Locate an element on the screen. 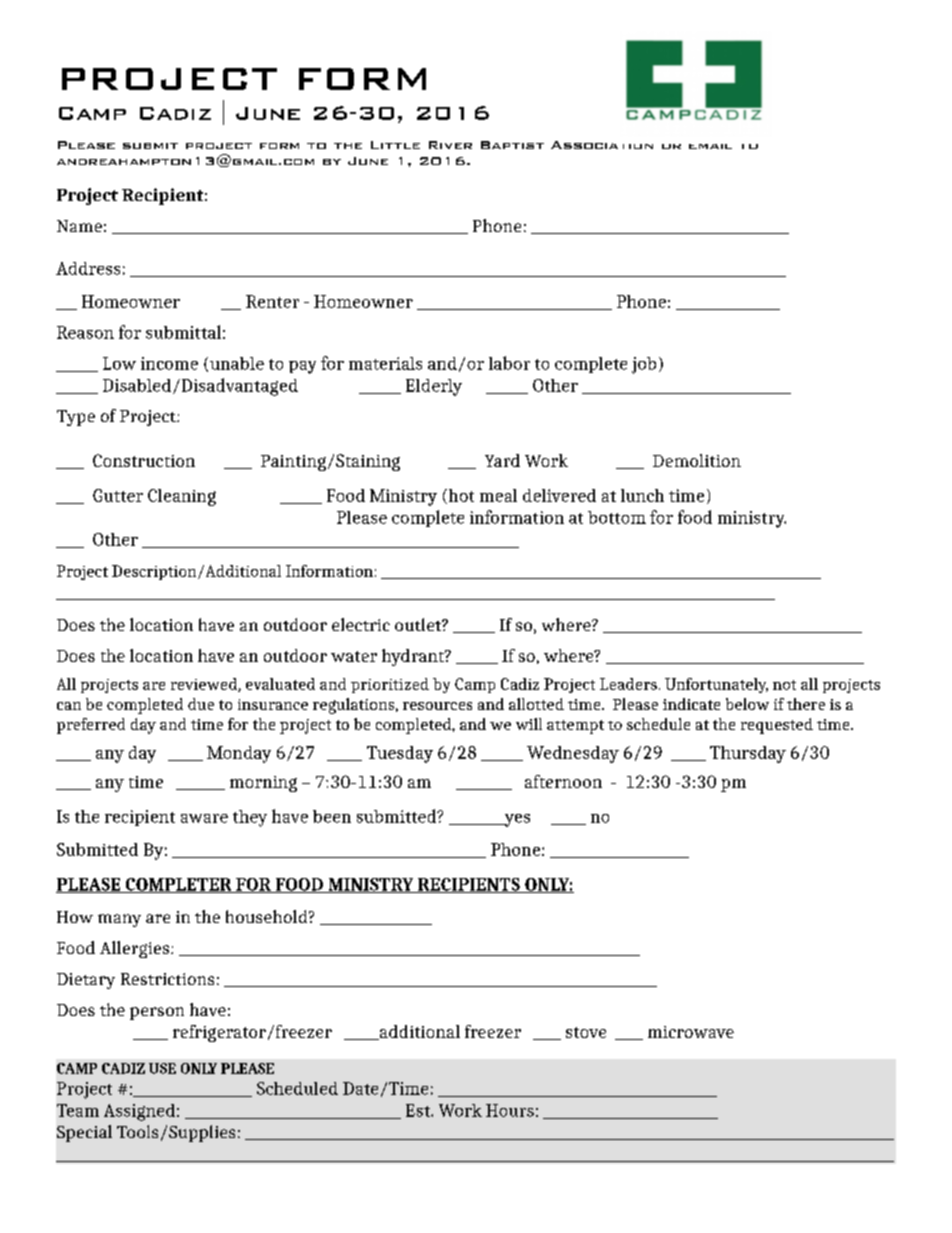 Image resolution: width=952 pixels, height=1233 pixels. Hours is located at coordinates (510, 1110).
